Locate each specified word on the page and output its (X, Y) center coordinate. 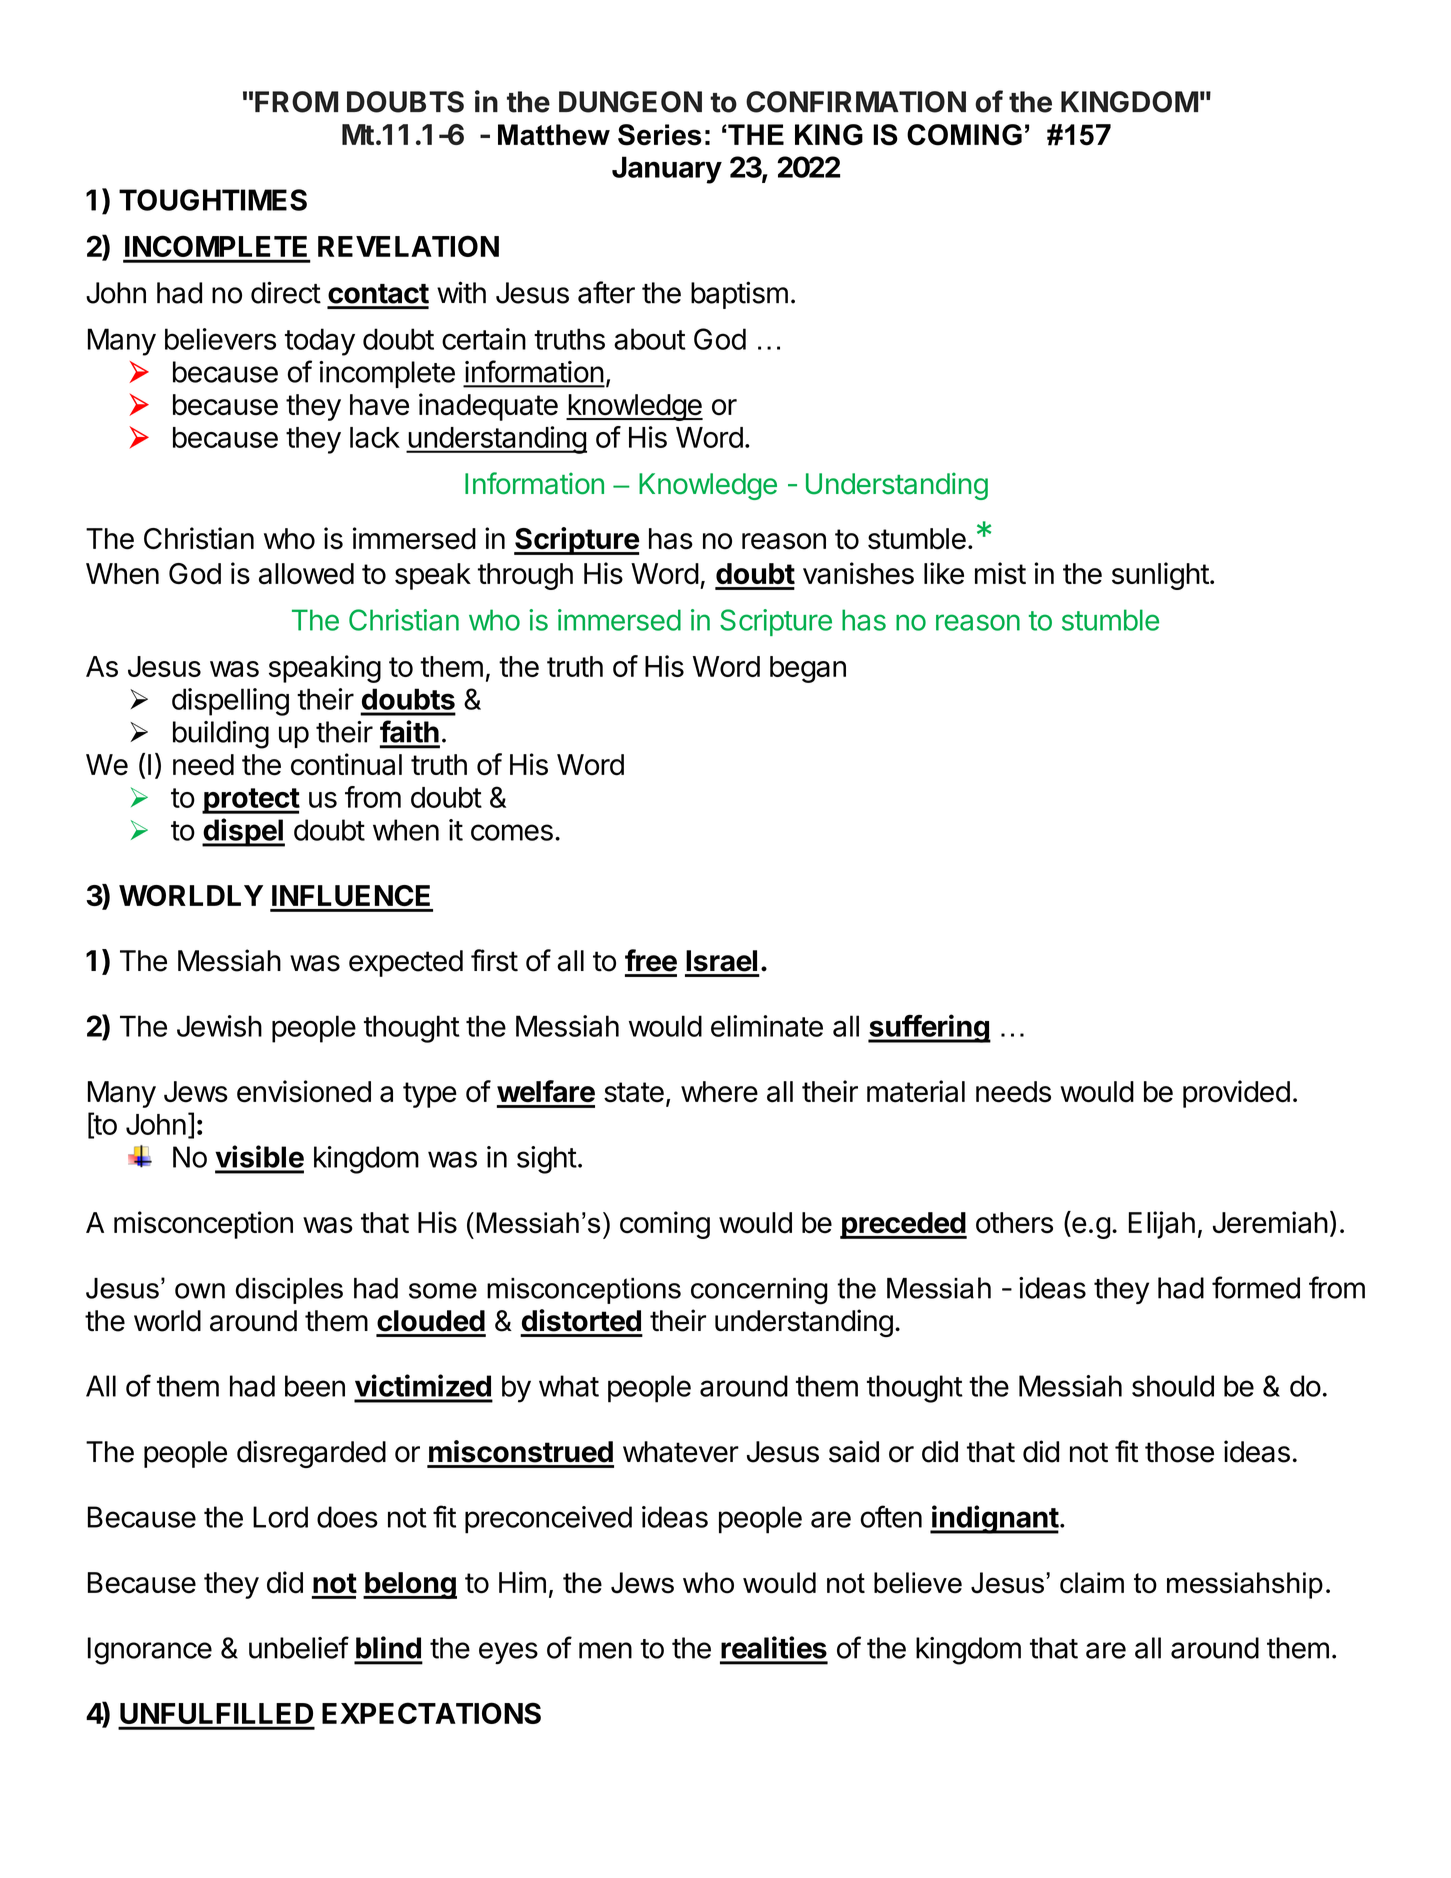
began (808, 669)
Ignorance (150, 1651)
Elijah (1162, 1225)
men (605, 1650)
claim (1092, 1583)
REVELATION (408, 246)
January (667, 170)
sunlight (1160, 576)
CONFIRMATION (856, 102)
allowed (306, 574)
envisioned (304, 1091)
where (719, 1092)
